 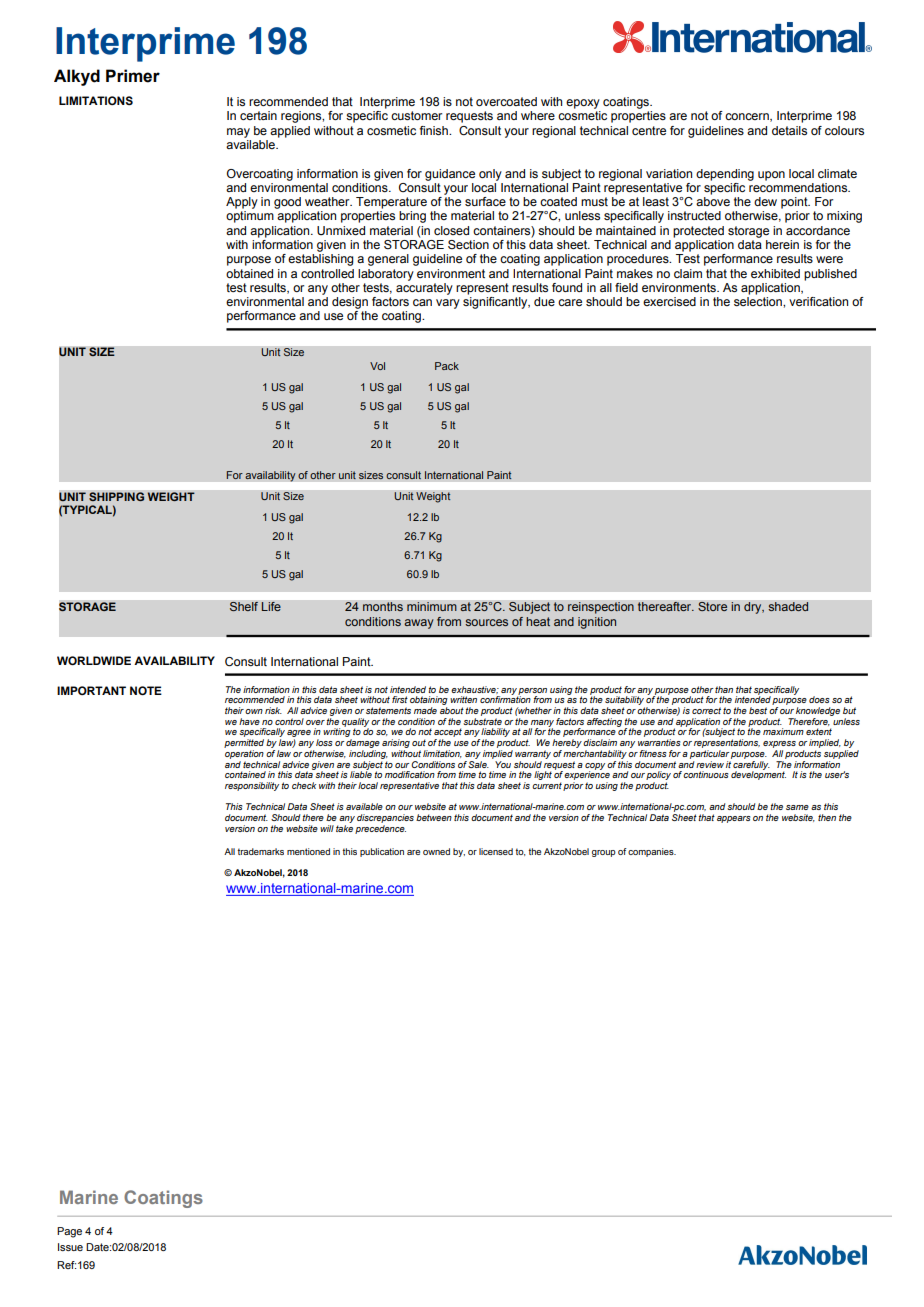 What do you see at coordinates (69, 1232) in the page?
I see `Page` at bounding box center [69, 1232].
